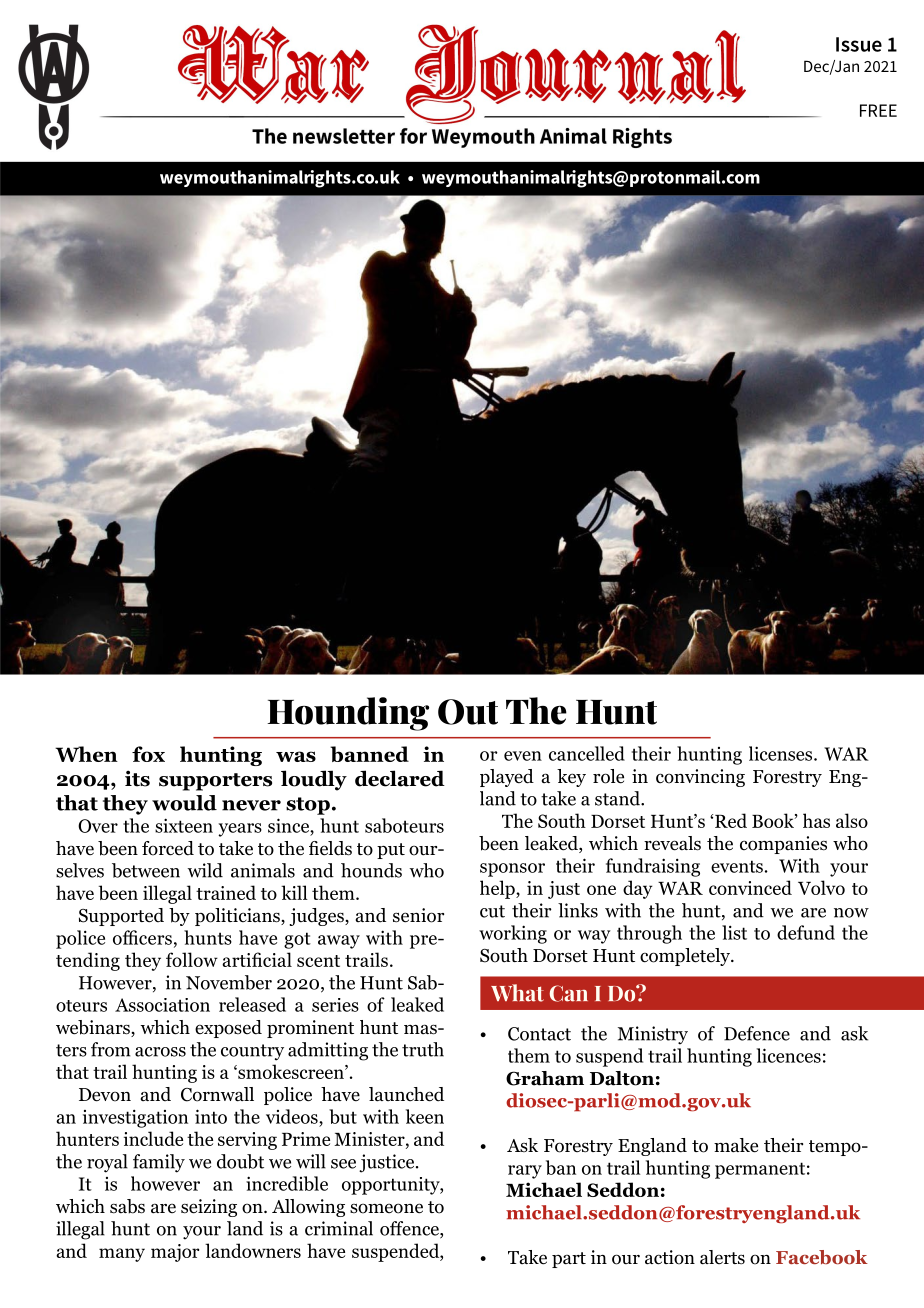 The height and width of the screenshot is (1308, 924). I want to click on companies, so click(783, 845).
